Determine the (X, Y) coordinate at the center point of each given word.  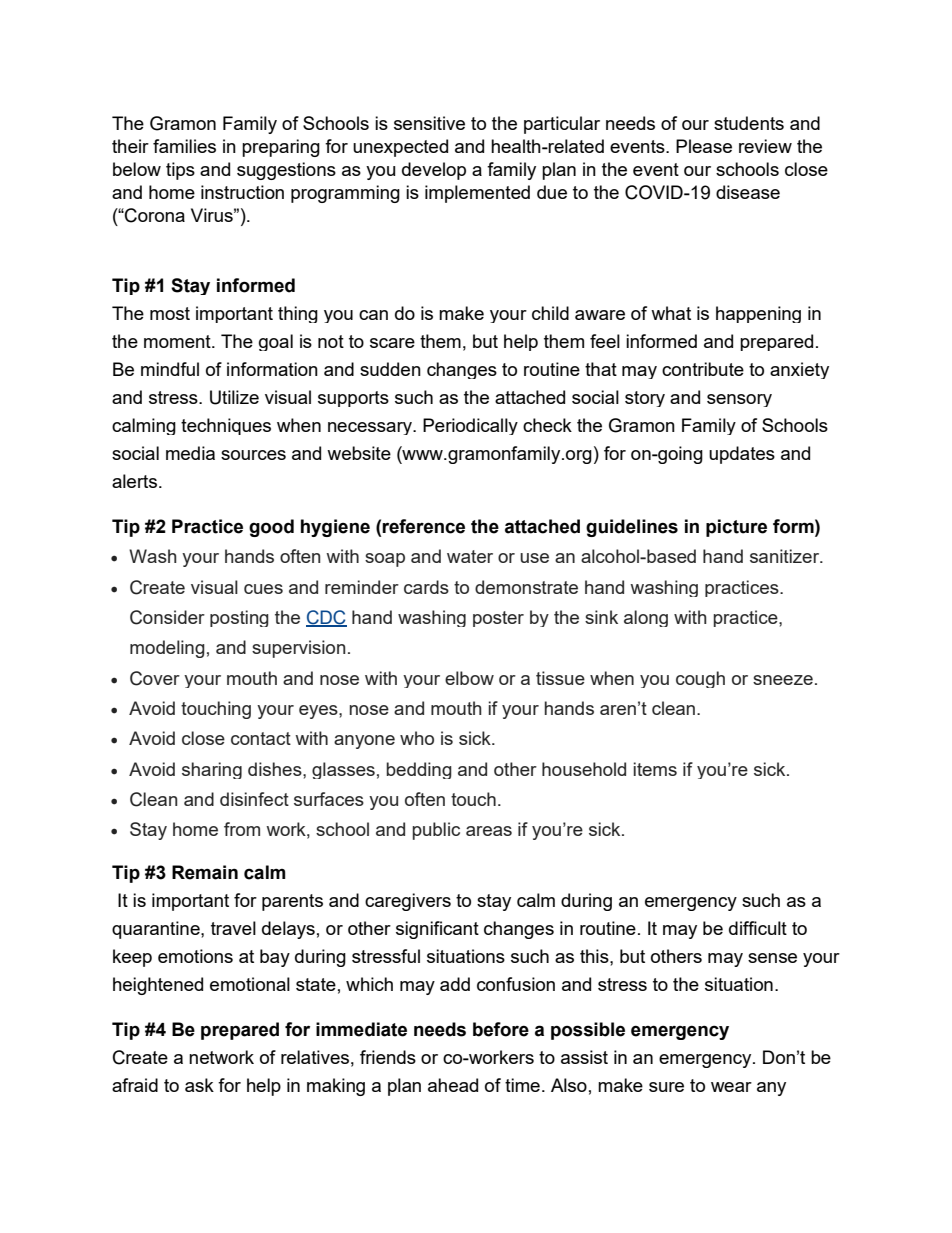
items (655, 769)
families (184, 146)
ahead (453, 1085)
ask (199, 1085)
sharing (212, 770)
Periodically (470, 426)
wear (731, 1087)
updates (742, 455)
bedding (419, 770)
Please (704, 146)
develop (434, 171)
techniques (226, 426)
